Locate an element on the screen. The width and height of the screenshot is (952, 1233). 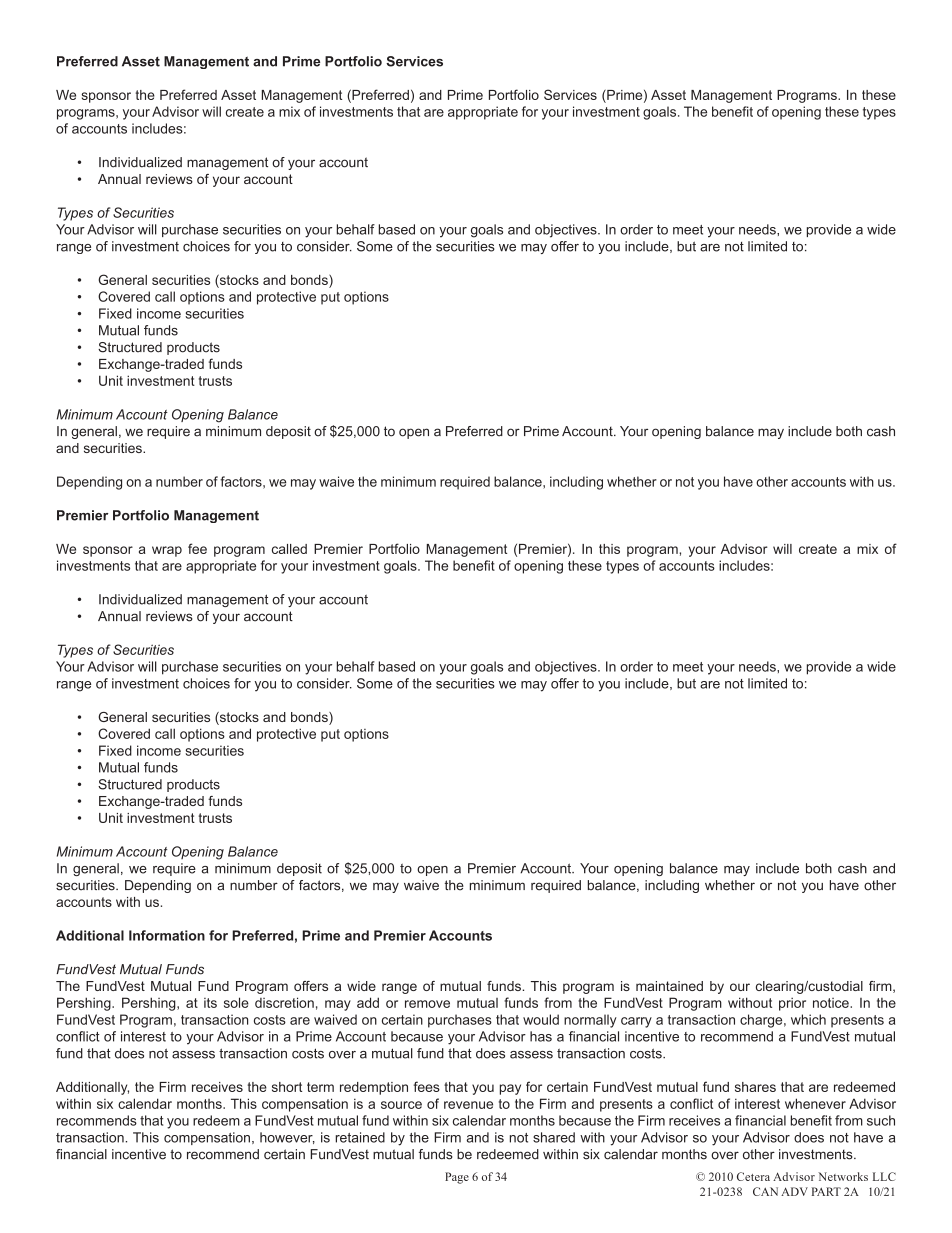
Information is located at coordinates (167, 935).
